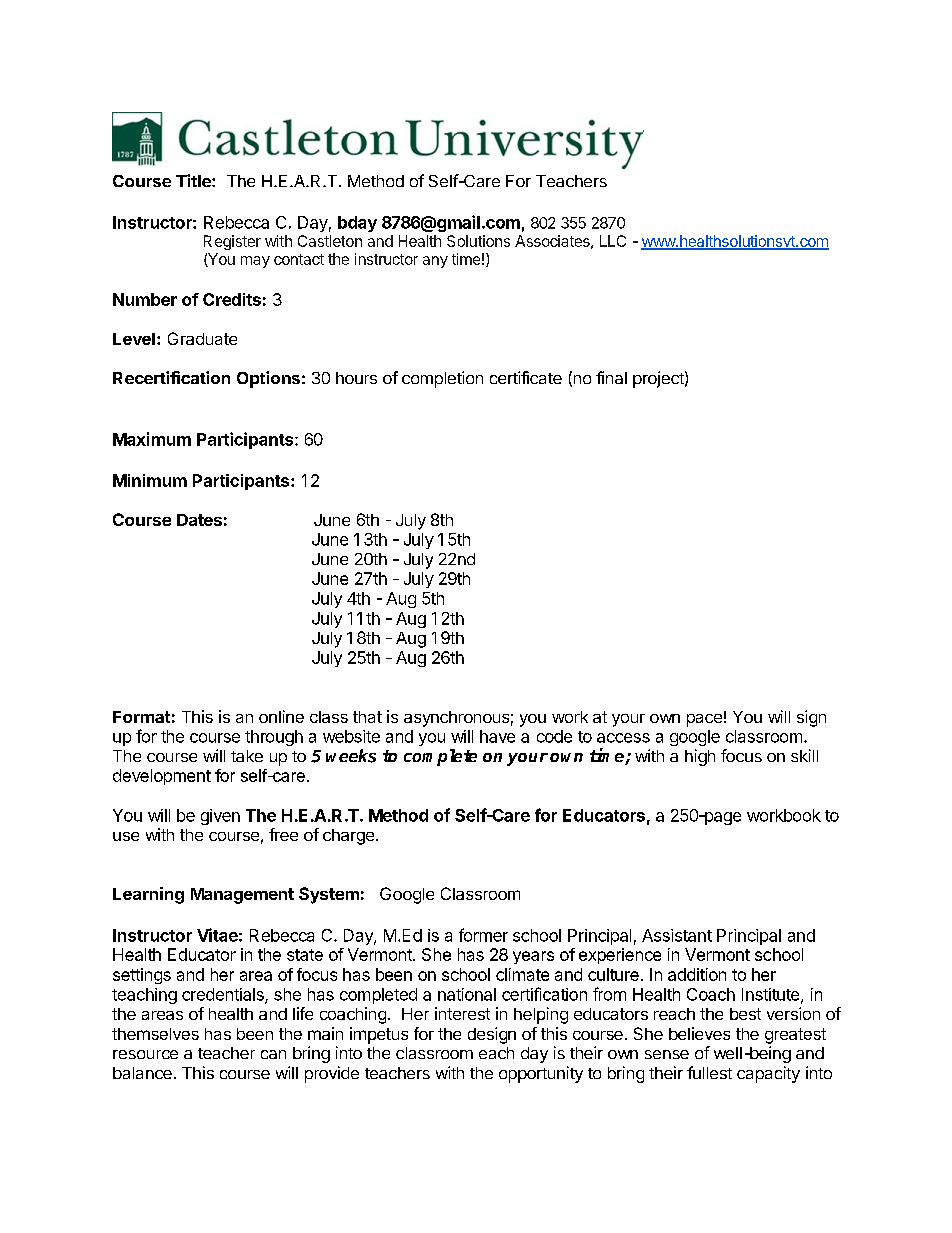 Image resolution: width=952 pixels, height=1233 pixels. What do you see at coordinates (155, 1034) in the document?
I see `themselves` at bounding box center [155, 1034].
